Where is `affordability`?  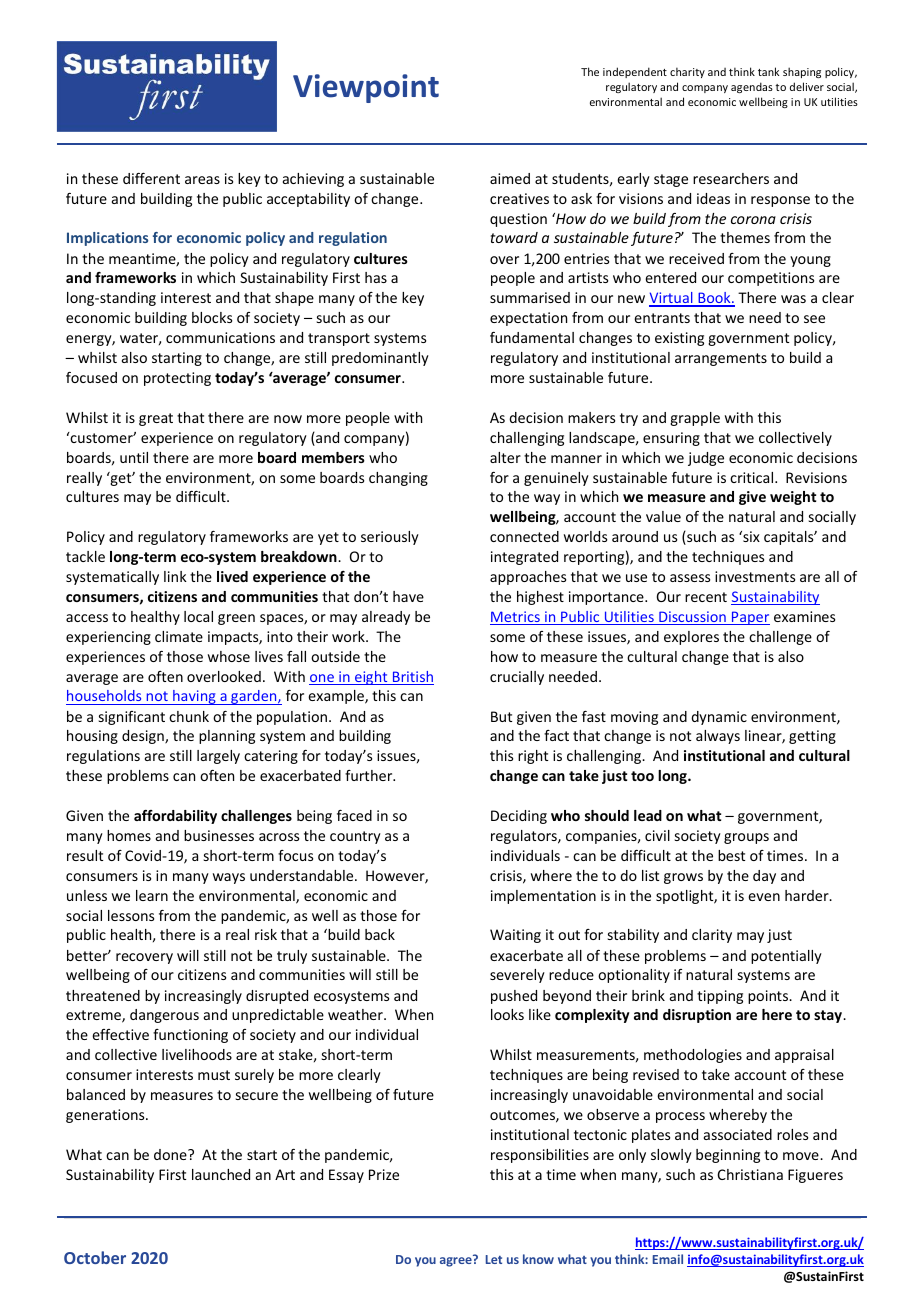 affordability is located at coordinates (175, 817).
